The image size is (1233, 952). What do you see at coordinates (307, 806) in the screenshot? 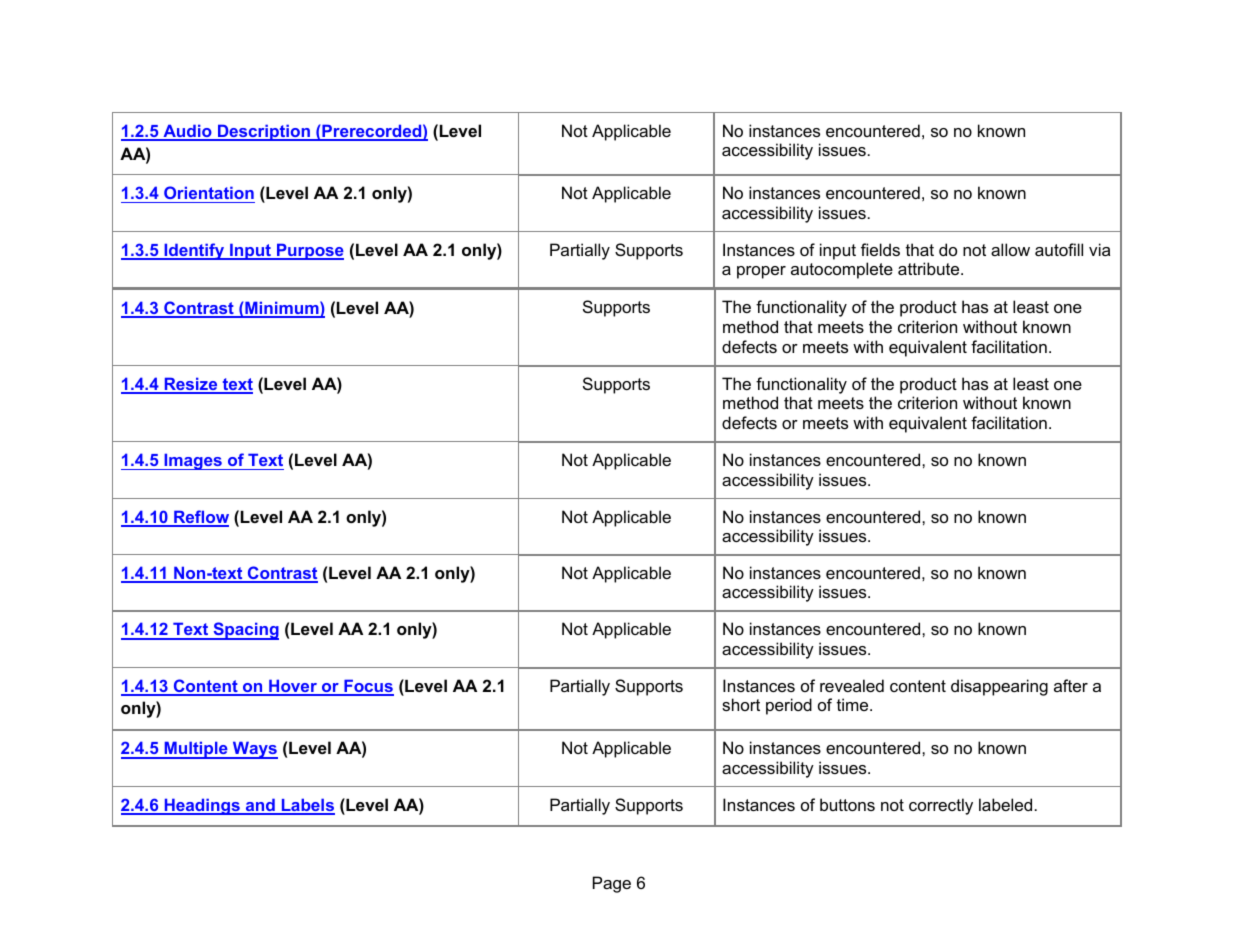
I see `Labels` at bounding box center [307, 806].
